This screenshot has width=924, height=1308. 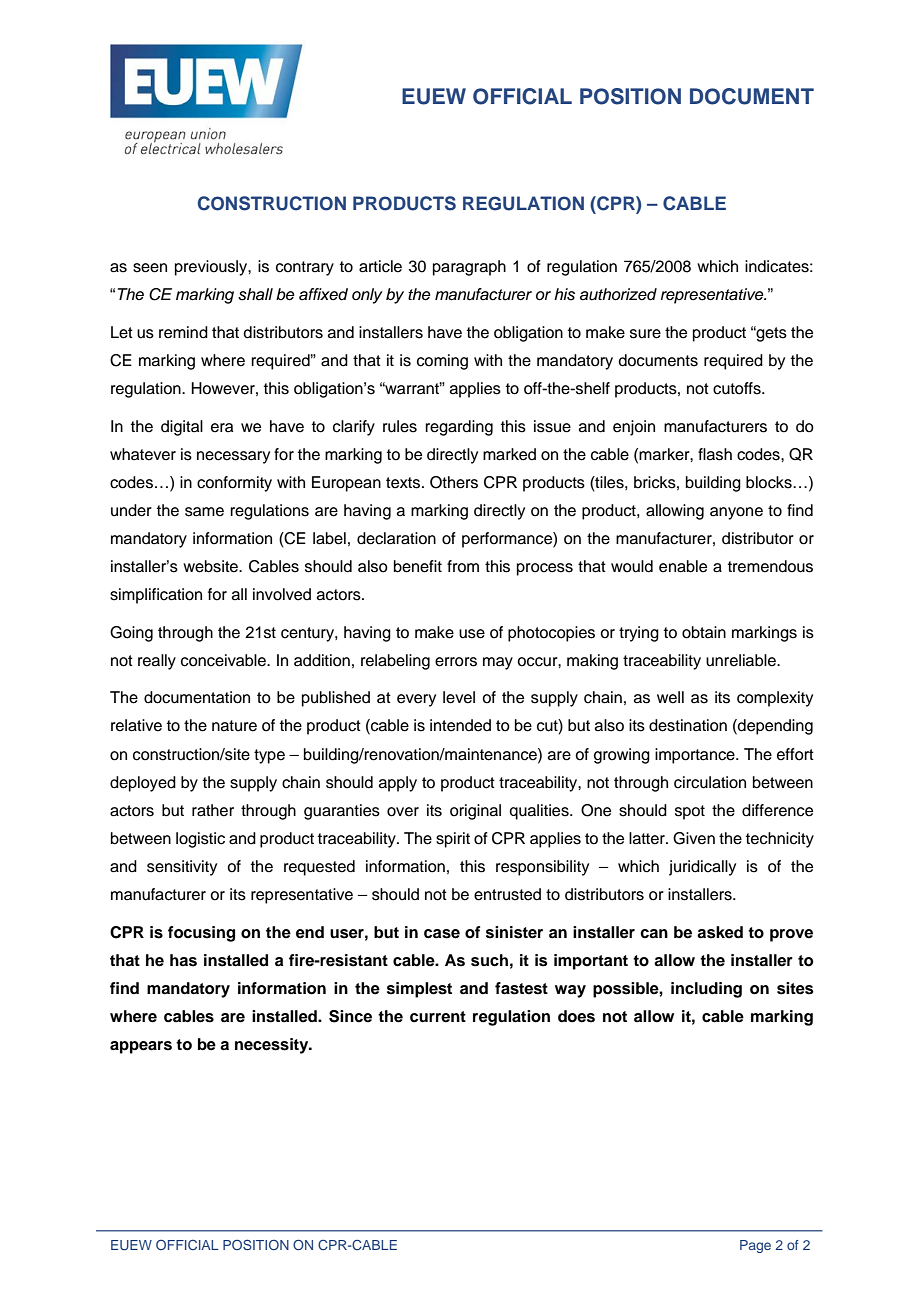 What do you see at coordinates (141, 1047) in the screenshot?
I see `appears` at bounding box center [141, 1047].
